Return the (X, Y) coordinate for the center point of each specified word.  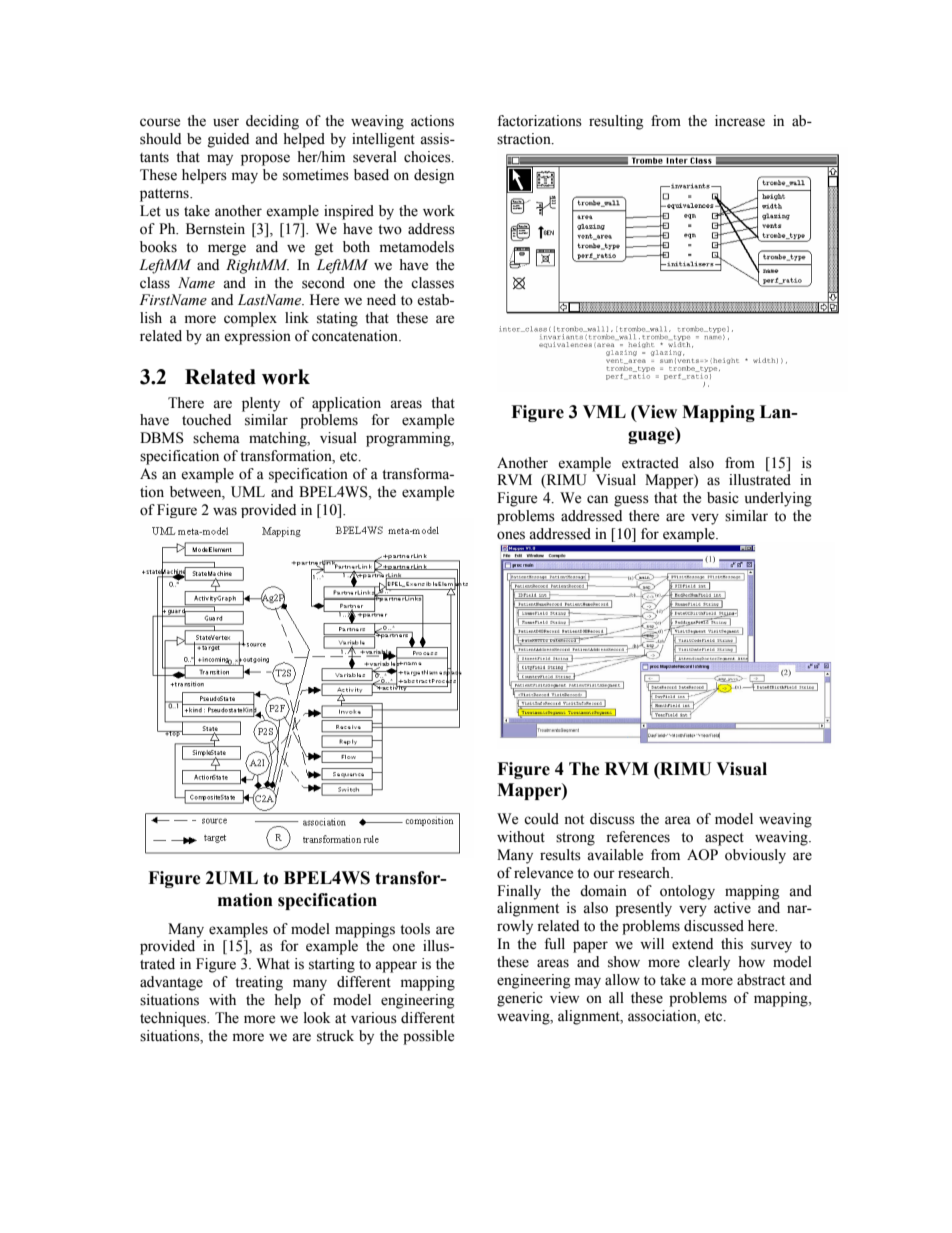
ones (511, 535)
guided (228, 140)
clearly (709, 963)
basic (723, 498)
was (225, 511)
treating (259, 983)
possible (428, 1037)
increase (740, 121)
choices (428, 157)
